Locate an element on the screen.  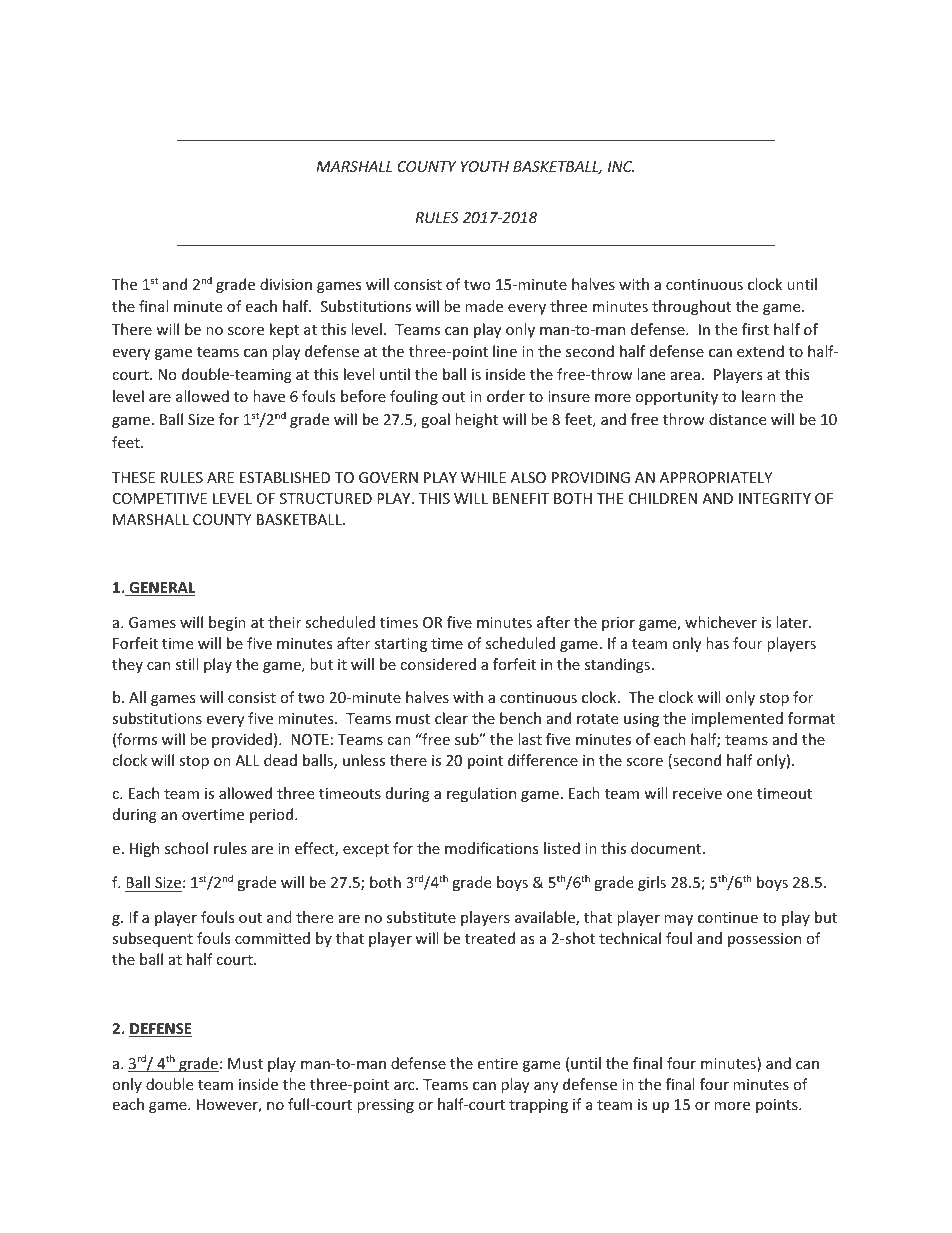
division is located at coordinates (286, 284).
